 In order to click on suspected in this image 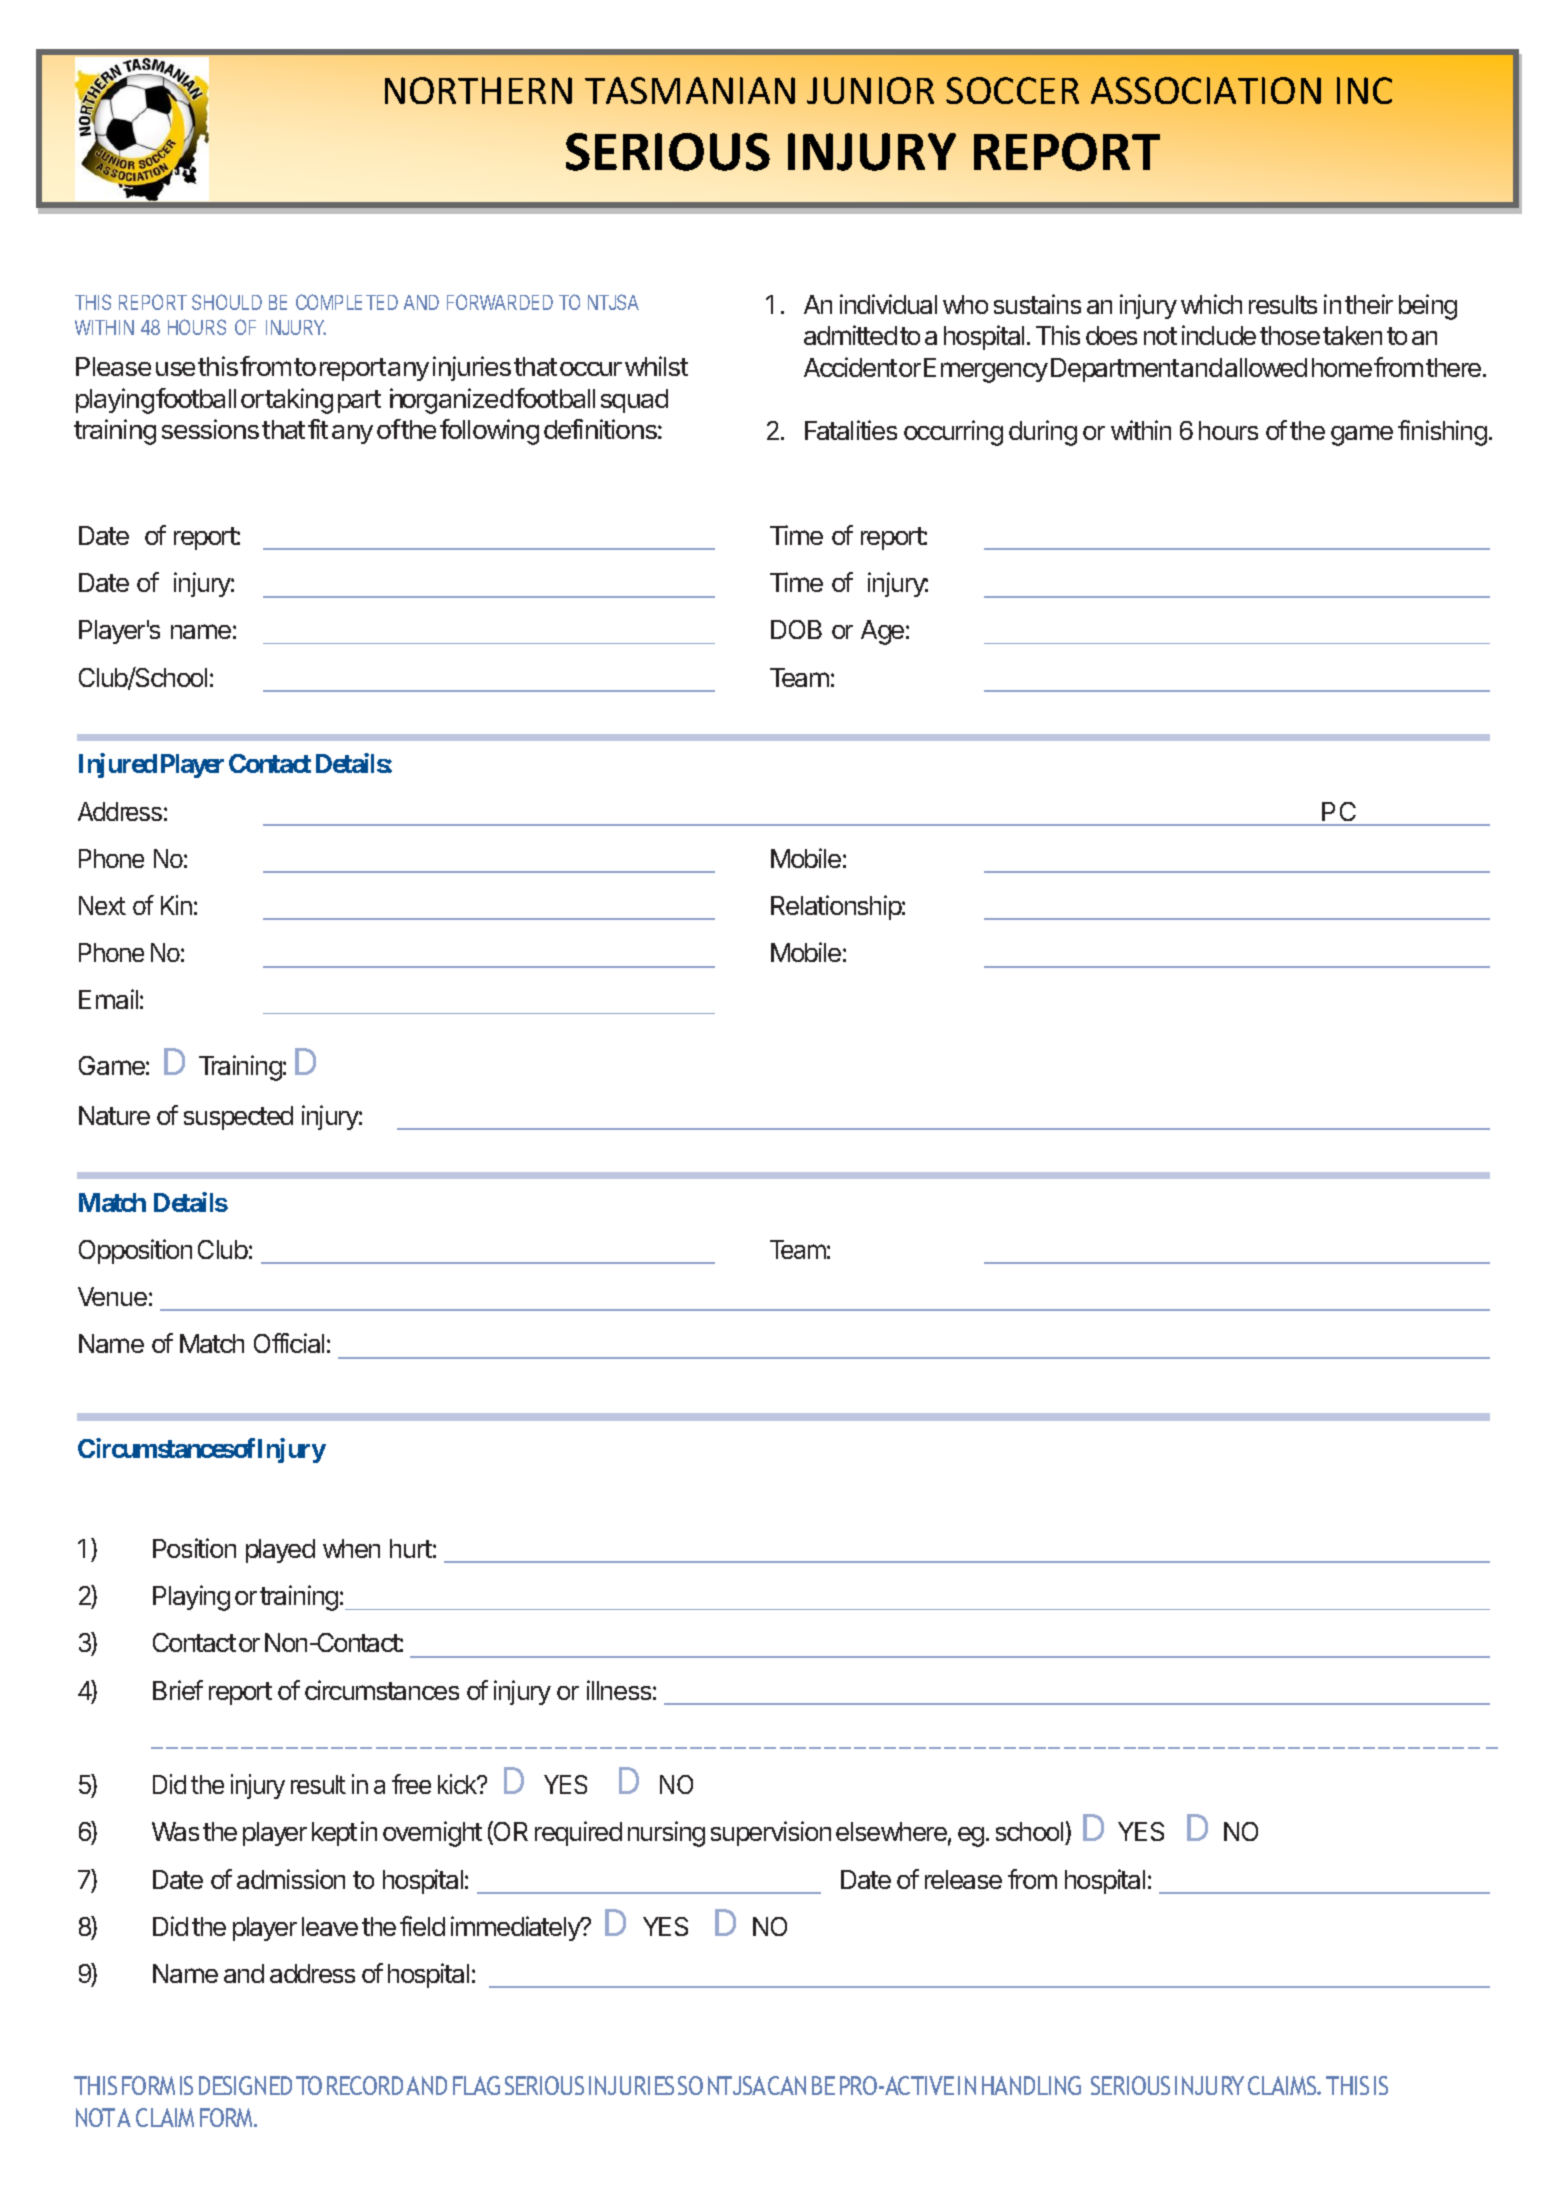, I will do `click(238, 1118)`.
